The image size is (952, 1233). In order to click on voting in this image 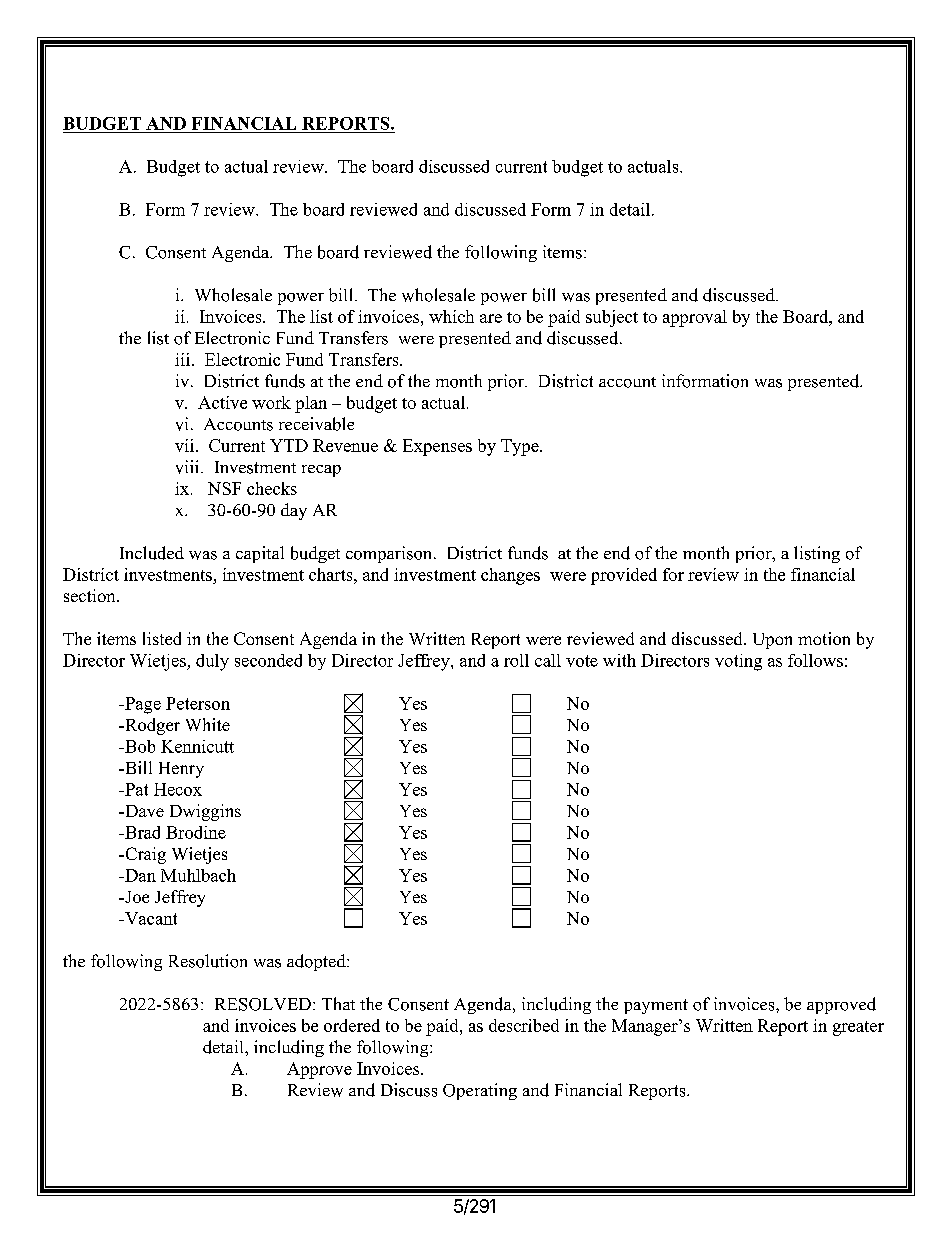, I will do `click(738, 662)`.
